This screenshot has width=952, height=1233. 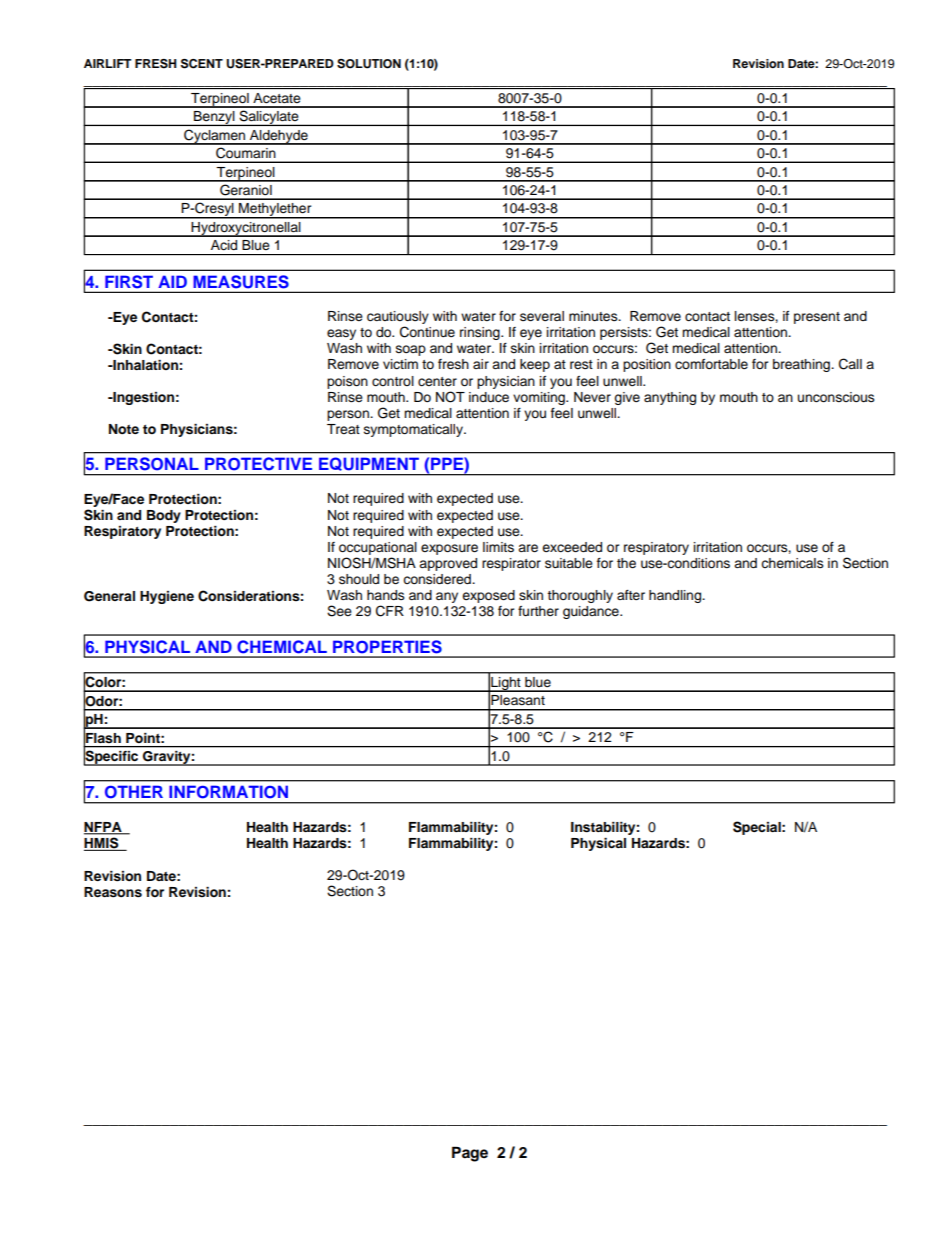 I want to click on induce, so click(x=489, y=397).
